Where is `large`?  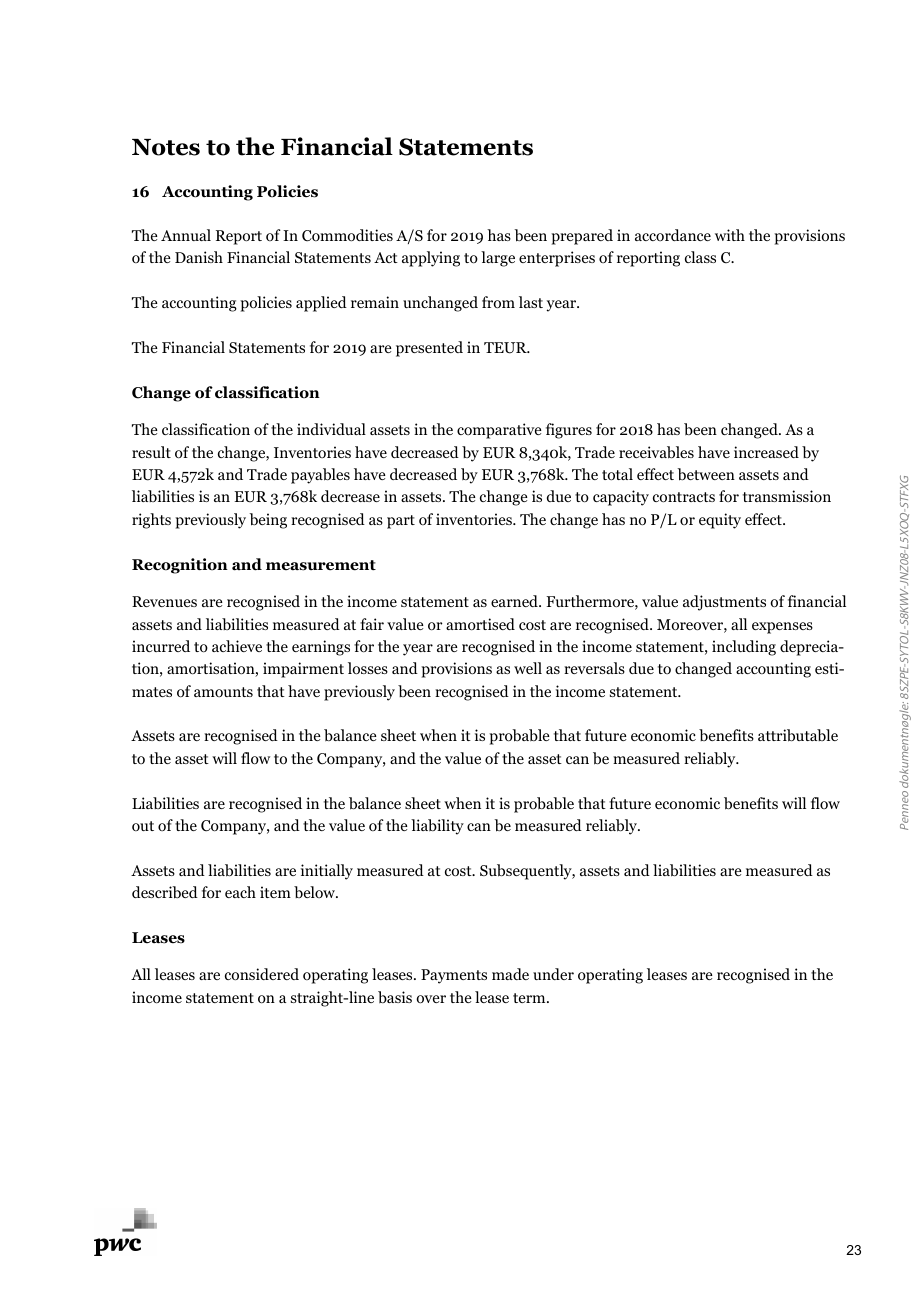 large is located at coordinates (498, 259).
